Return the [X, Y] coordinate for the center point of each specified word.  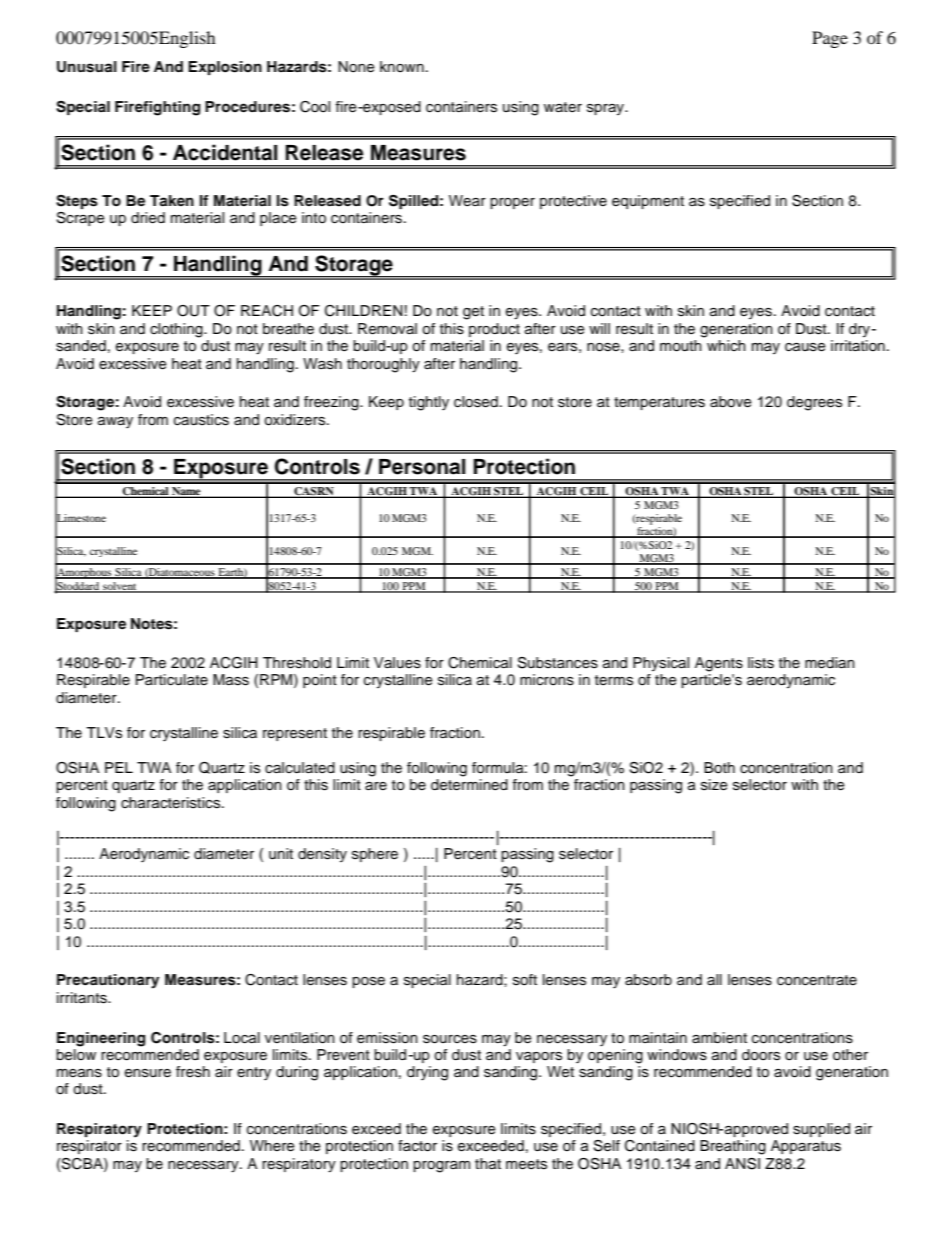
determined [469, 785]
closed [476, 402]
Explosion [225, 68]
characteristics [172, 803]
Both [719, 768]
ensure [148, 1073]
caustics [201, 420]
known [402, 67]
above [731, 402]
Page [830, 39]
